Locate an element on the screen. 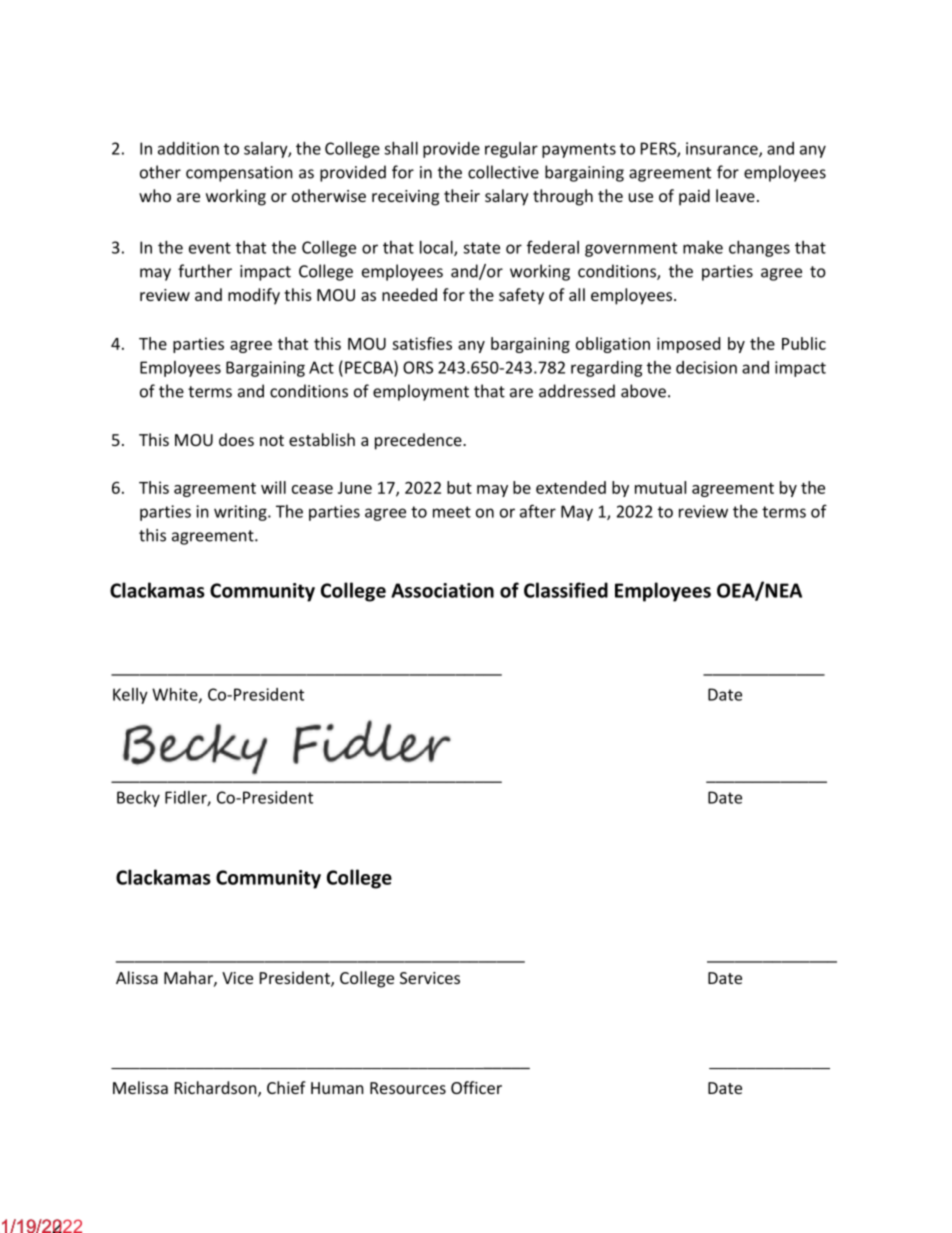 The image size is (952, 1233). Chief is located at coordinates (286, 1087).
